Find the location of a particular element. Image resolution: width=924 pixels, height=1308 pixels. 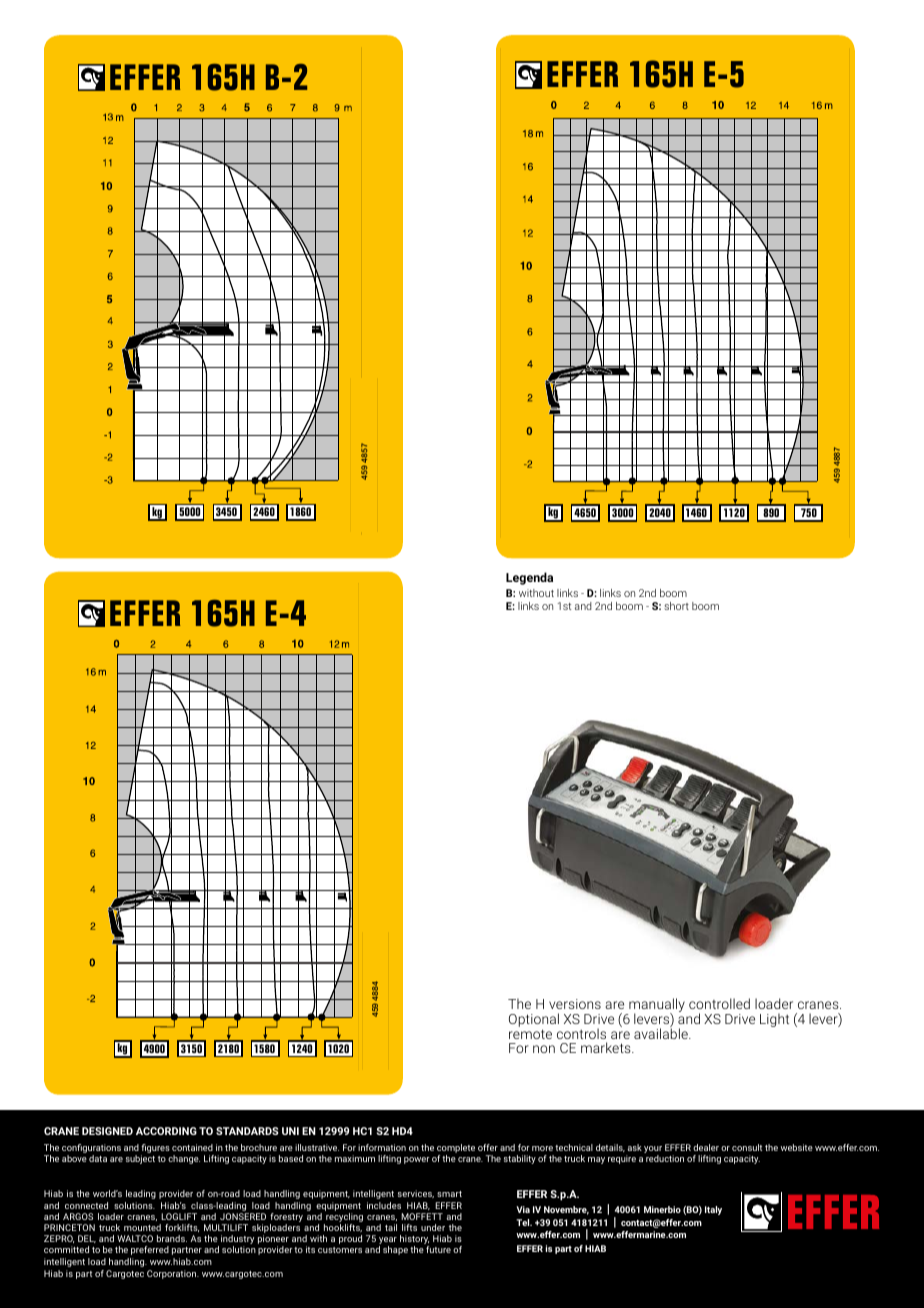

available is located at coordinates (662, 1032).
